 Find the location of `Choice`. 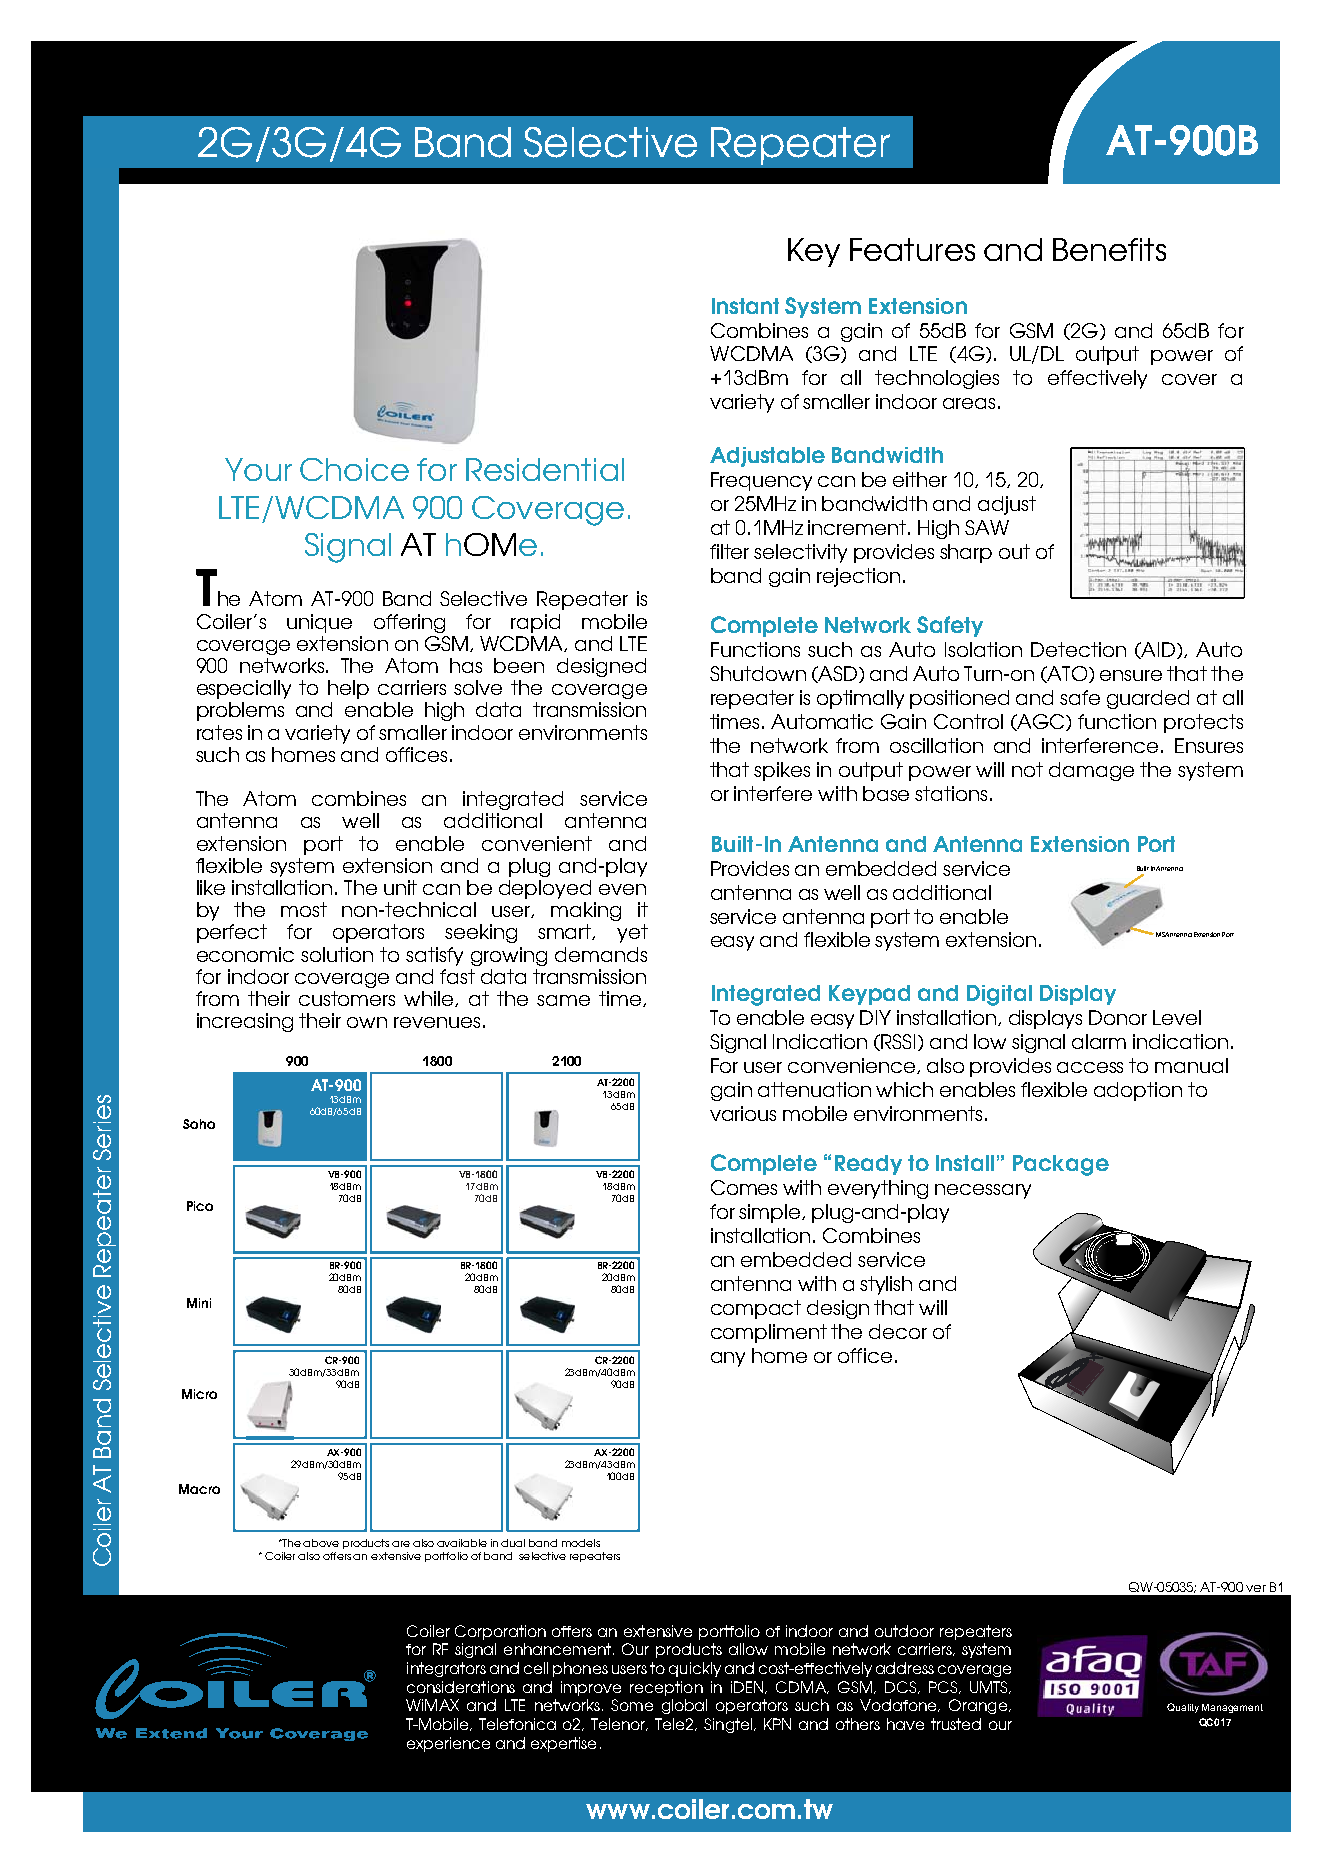

Choice is located at coordinates (354, 469).
